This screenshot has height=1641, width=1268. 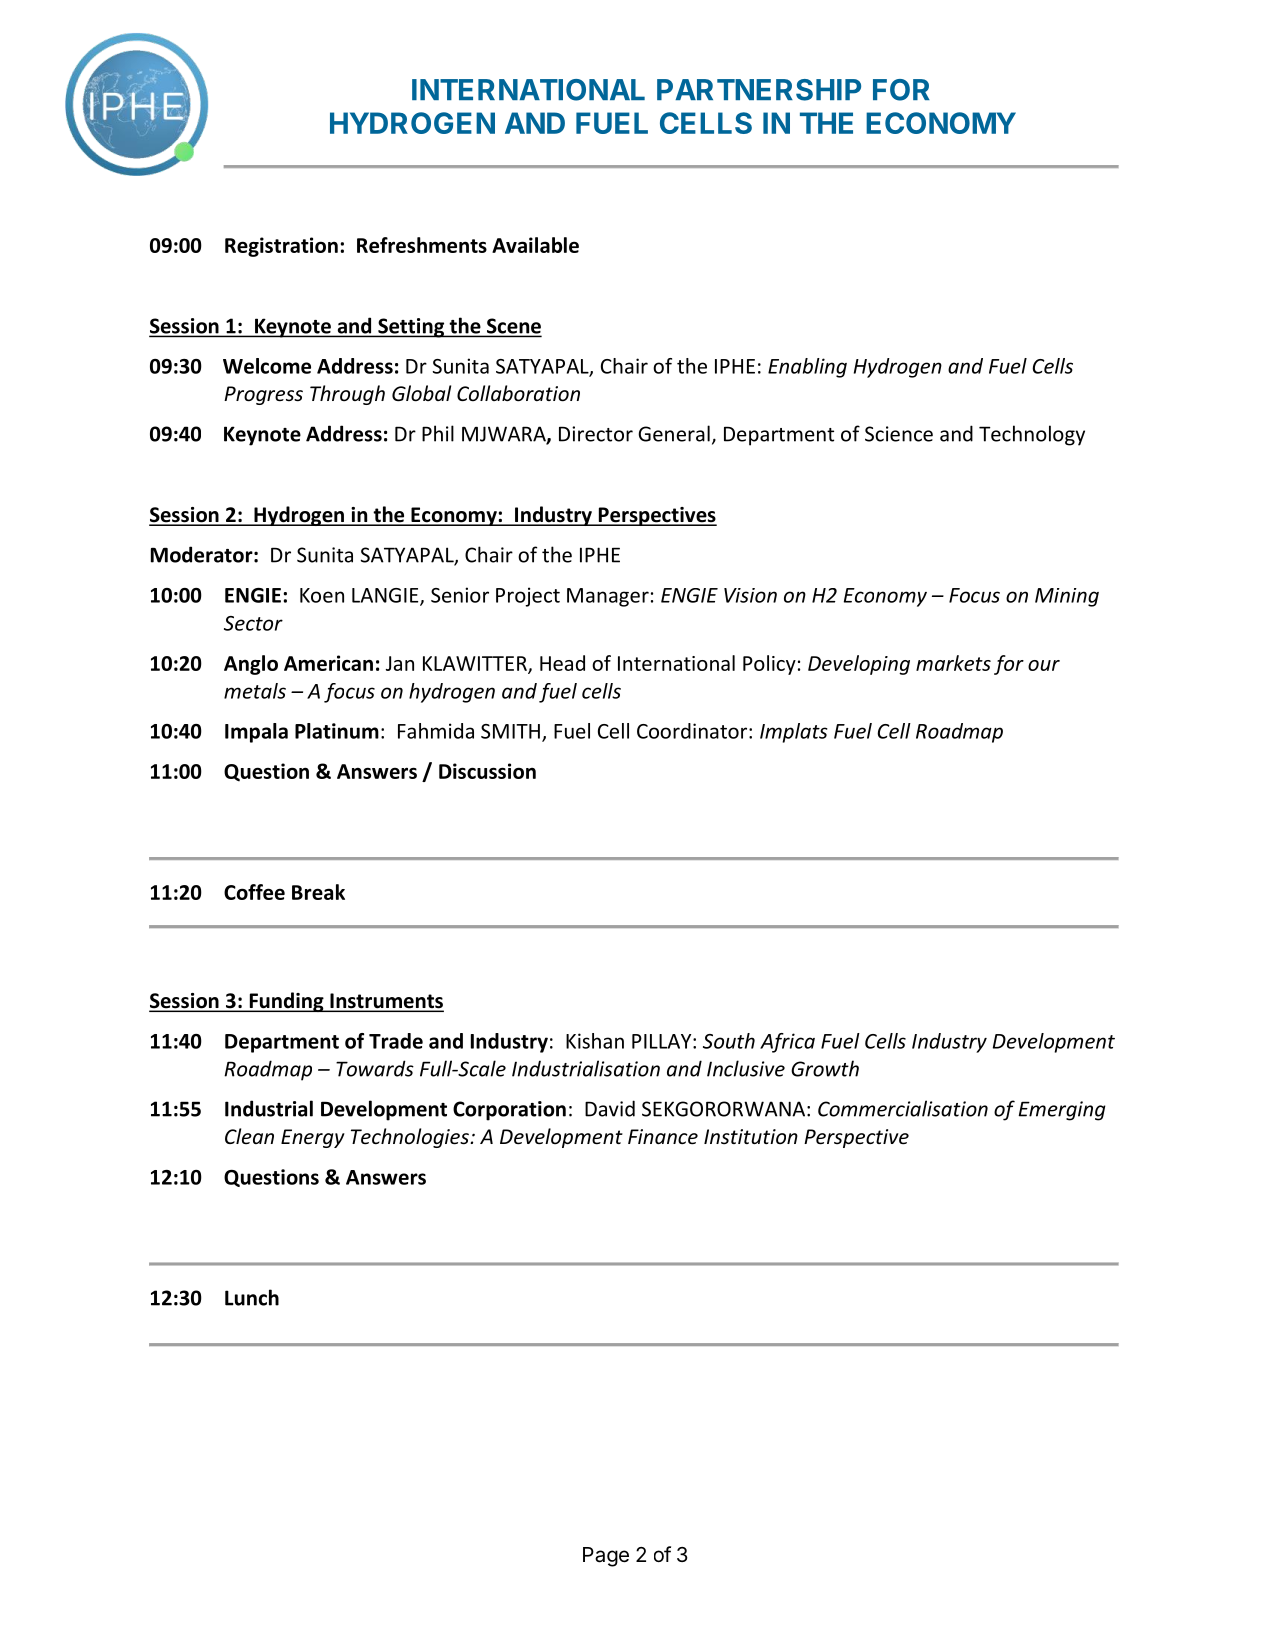 I want to click on Lunch, so click(x=252, y=1297).
